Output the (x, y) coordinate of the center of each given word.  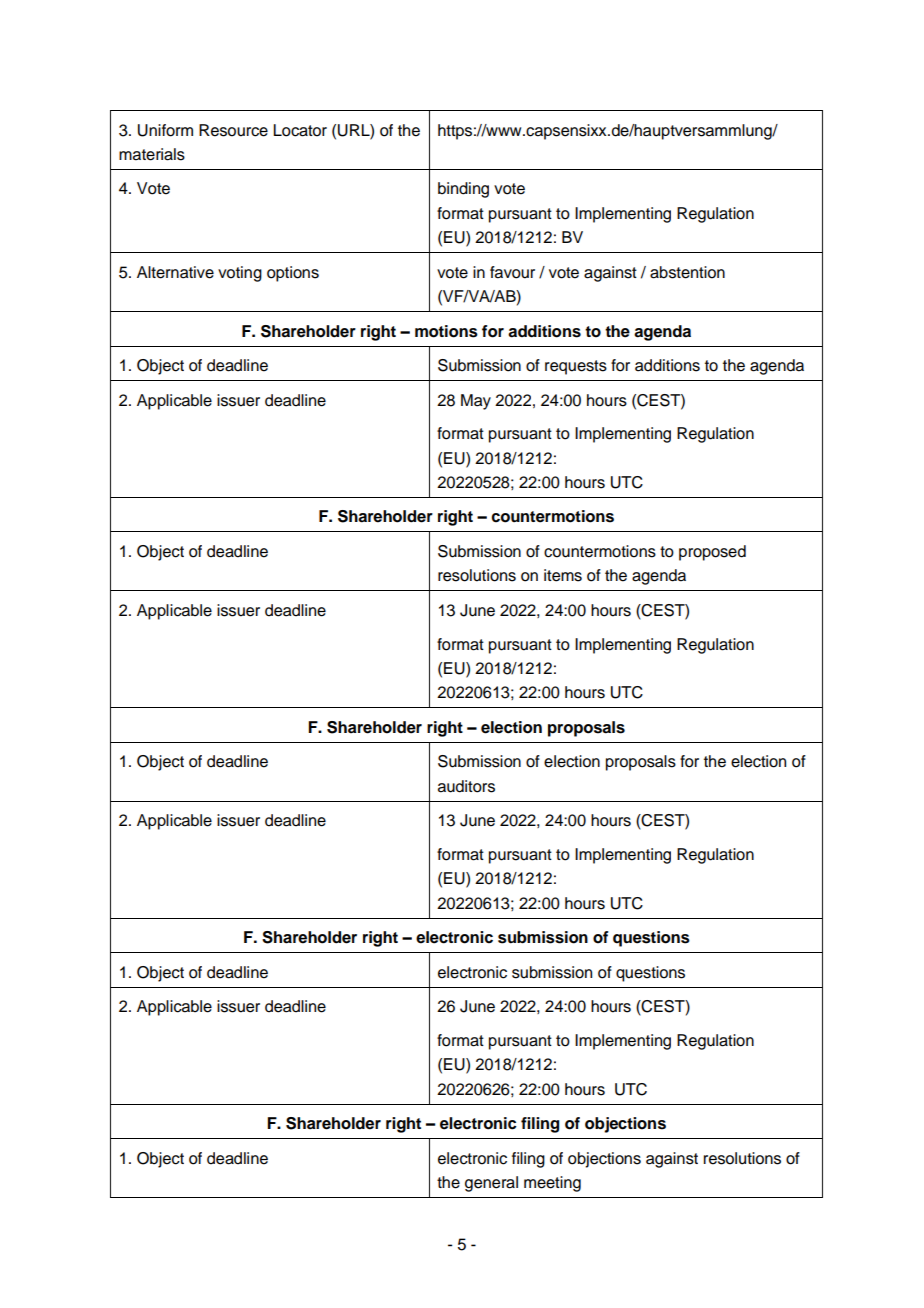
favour (512, 272)
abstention (687, 272)
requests (576, 367)
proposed (712, 553)
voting (240, 274)
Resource (233, 130)
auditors (466, 786)
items (563, 575)
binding (463, 190)
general (491, 1184)
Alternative (175, 272)
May (476, 402)
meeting (552, 1184)
